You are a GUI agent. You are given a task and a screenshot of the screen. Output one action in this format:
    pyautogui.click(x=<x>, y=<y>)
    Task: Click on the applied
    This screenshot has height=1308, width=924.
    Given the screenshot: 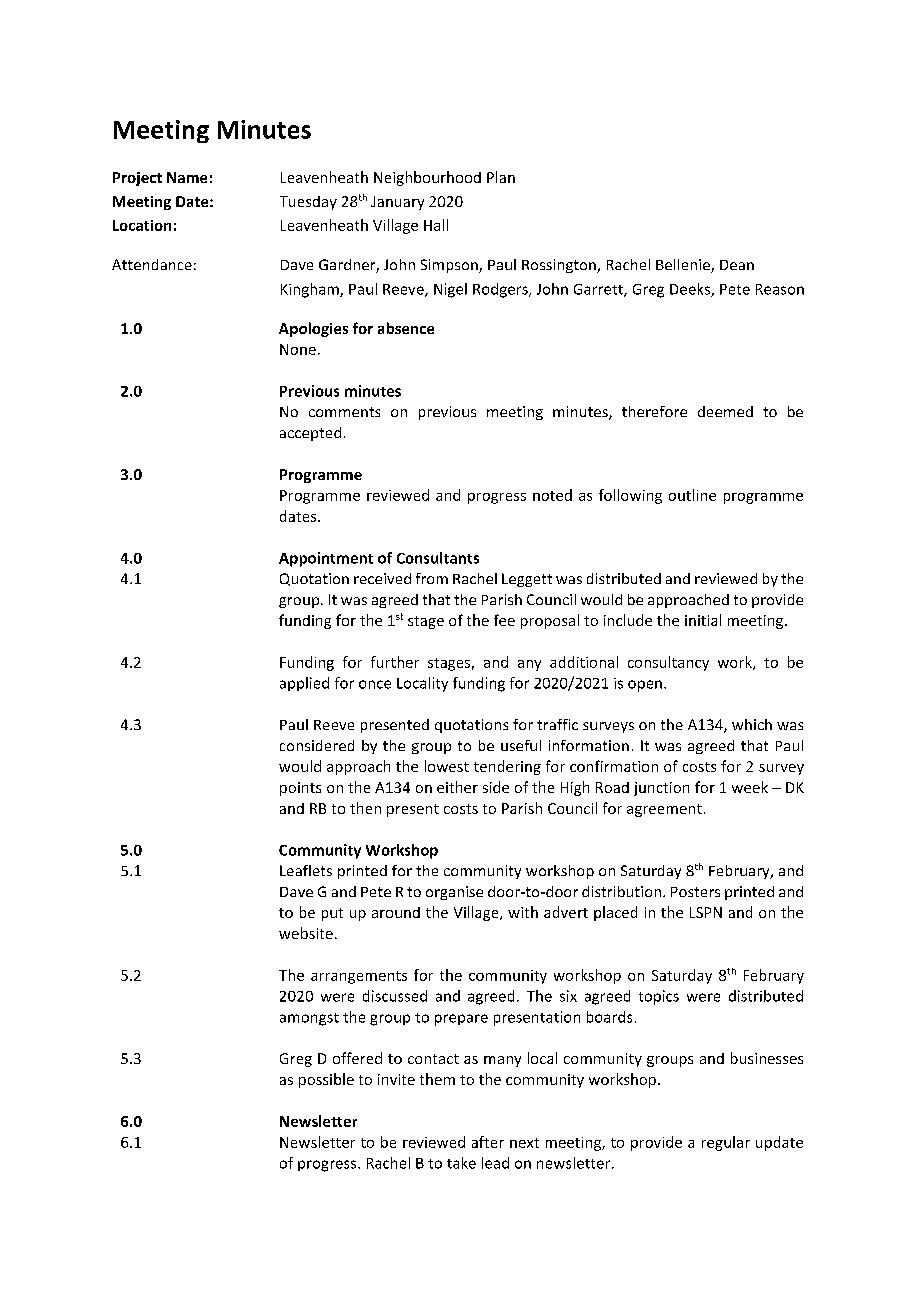 What is the action you would take?
    pyautogui.click(x=304, y=684)
